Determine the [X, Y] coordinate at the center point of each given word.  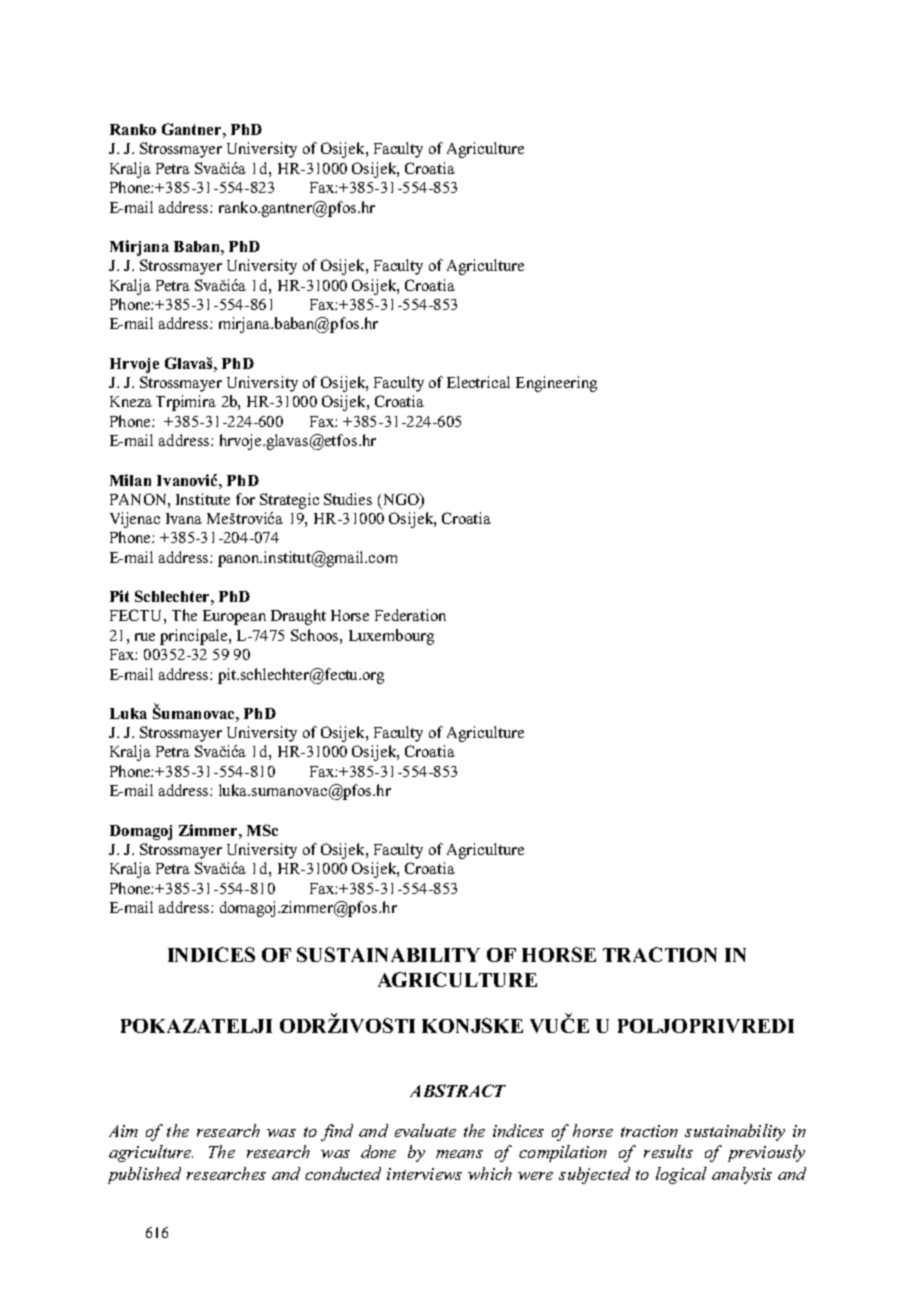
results [668, 1151]
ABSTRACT [458, 1090]
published [144, 1175]
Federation [410, 615]
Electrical [478, 382]
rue [145, 637]
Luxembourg [391, 637]
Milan [130, 480]
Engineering [556, 384]
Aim [123, 1131]
